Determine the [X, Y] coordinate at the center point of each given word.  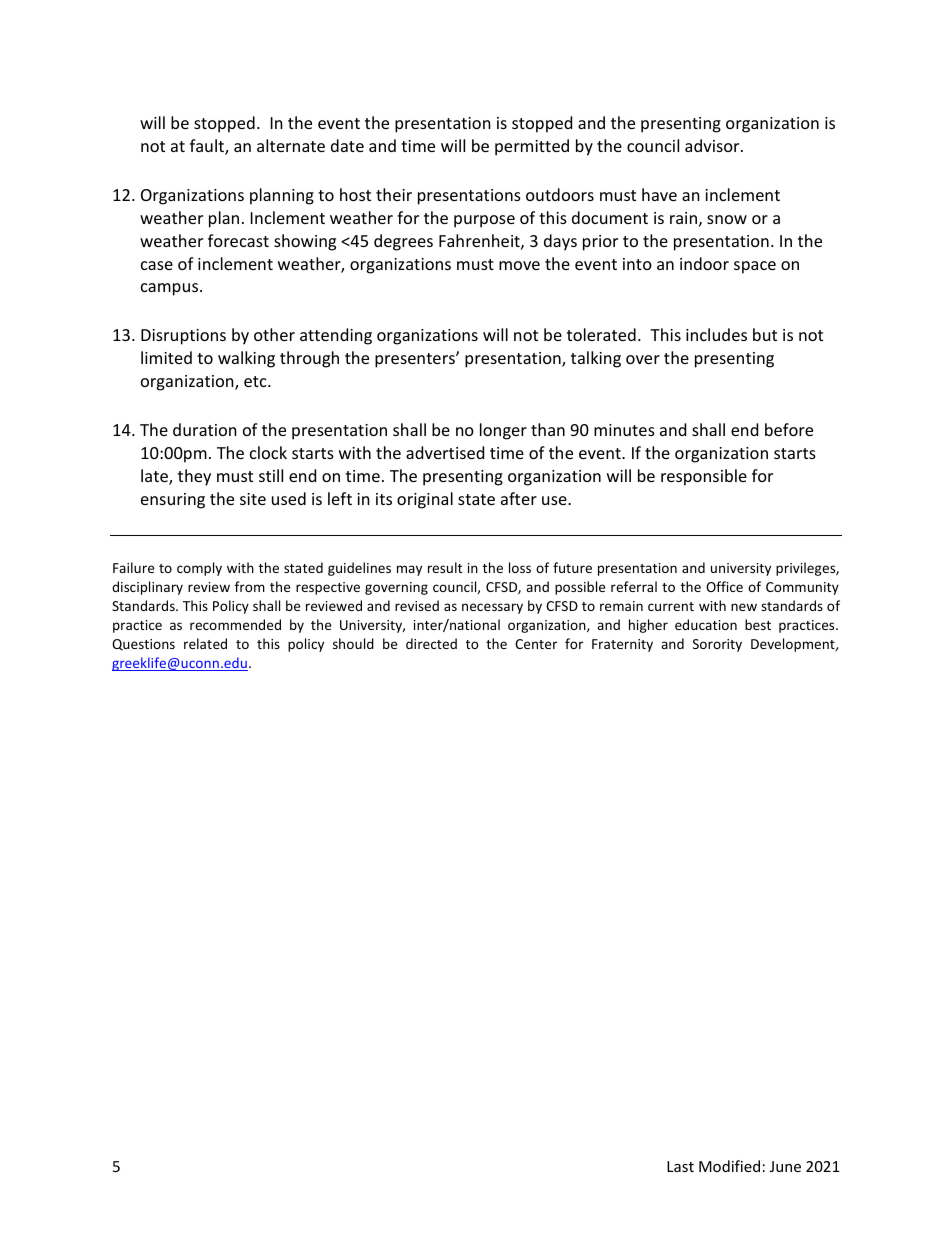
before [789, 429]
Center [536, 644]
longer [503, 431]
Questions [143, 645]
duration [205, 429]
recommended [235, 624]
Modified [729, 1166]
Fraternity [622, 645]
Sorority [717, 645]
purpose [484, 221]
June [785, 1166]
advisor [713, 145]
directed [431, 643]
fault [208, 147]
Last [680, 1166]
